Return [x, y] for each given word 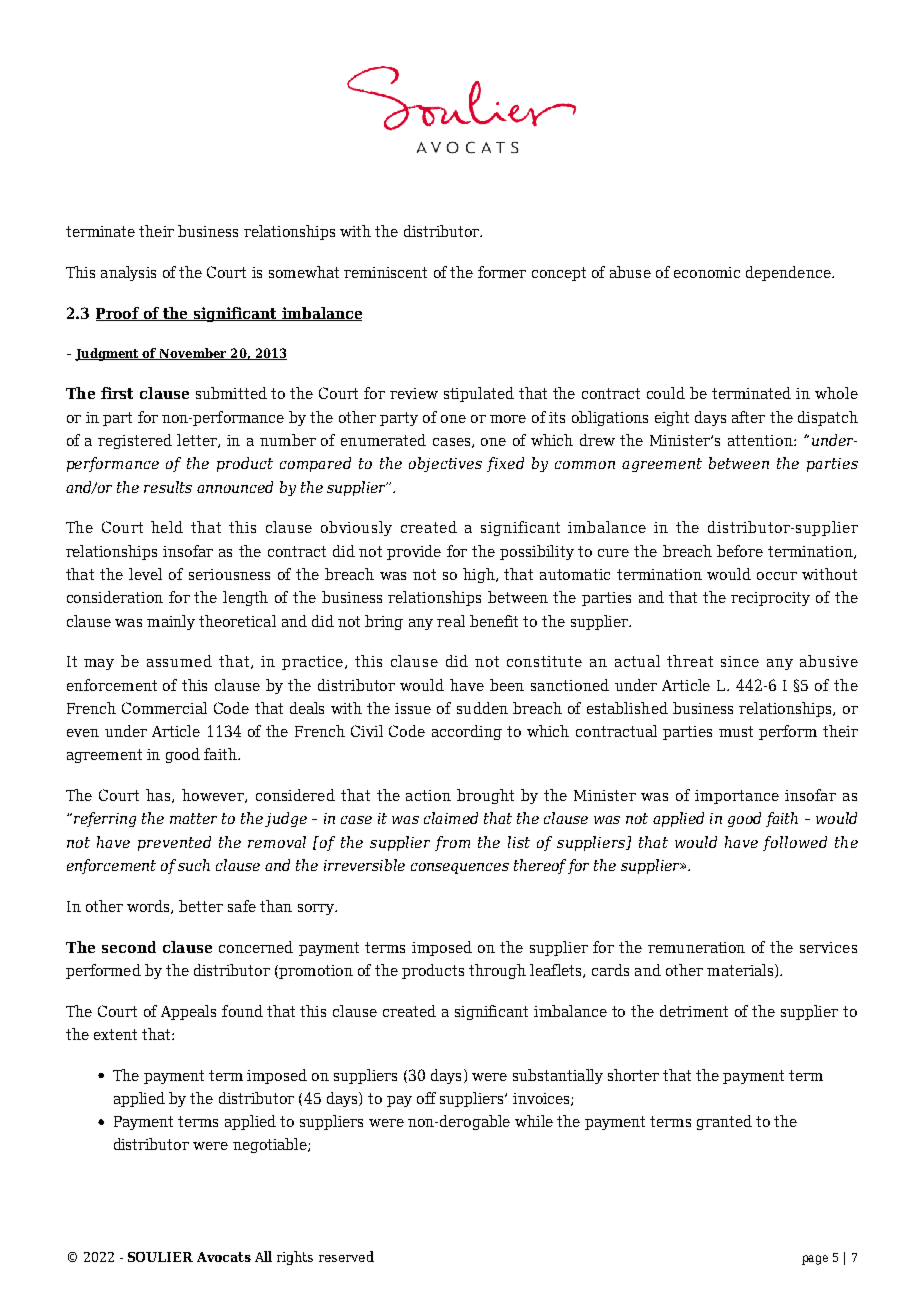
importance [737, 797]
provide [414, 552]
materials [741, 971]
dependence [789, 273]
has [159, 796]
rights [295, 1258]
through [497, 971]
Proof [118, 314]
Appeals [188, 1012]
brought [485, 796]
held [167, 527]
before [740, 551]
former [502, 272]
